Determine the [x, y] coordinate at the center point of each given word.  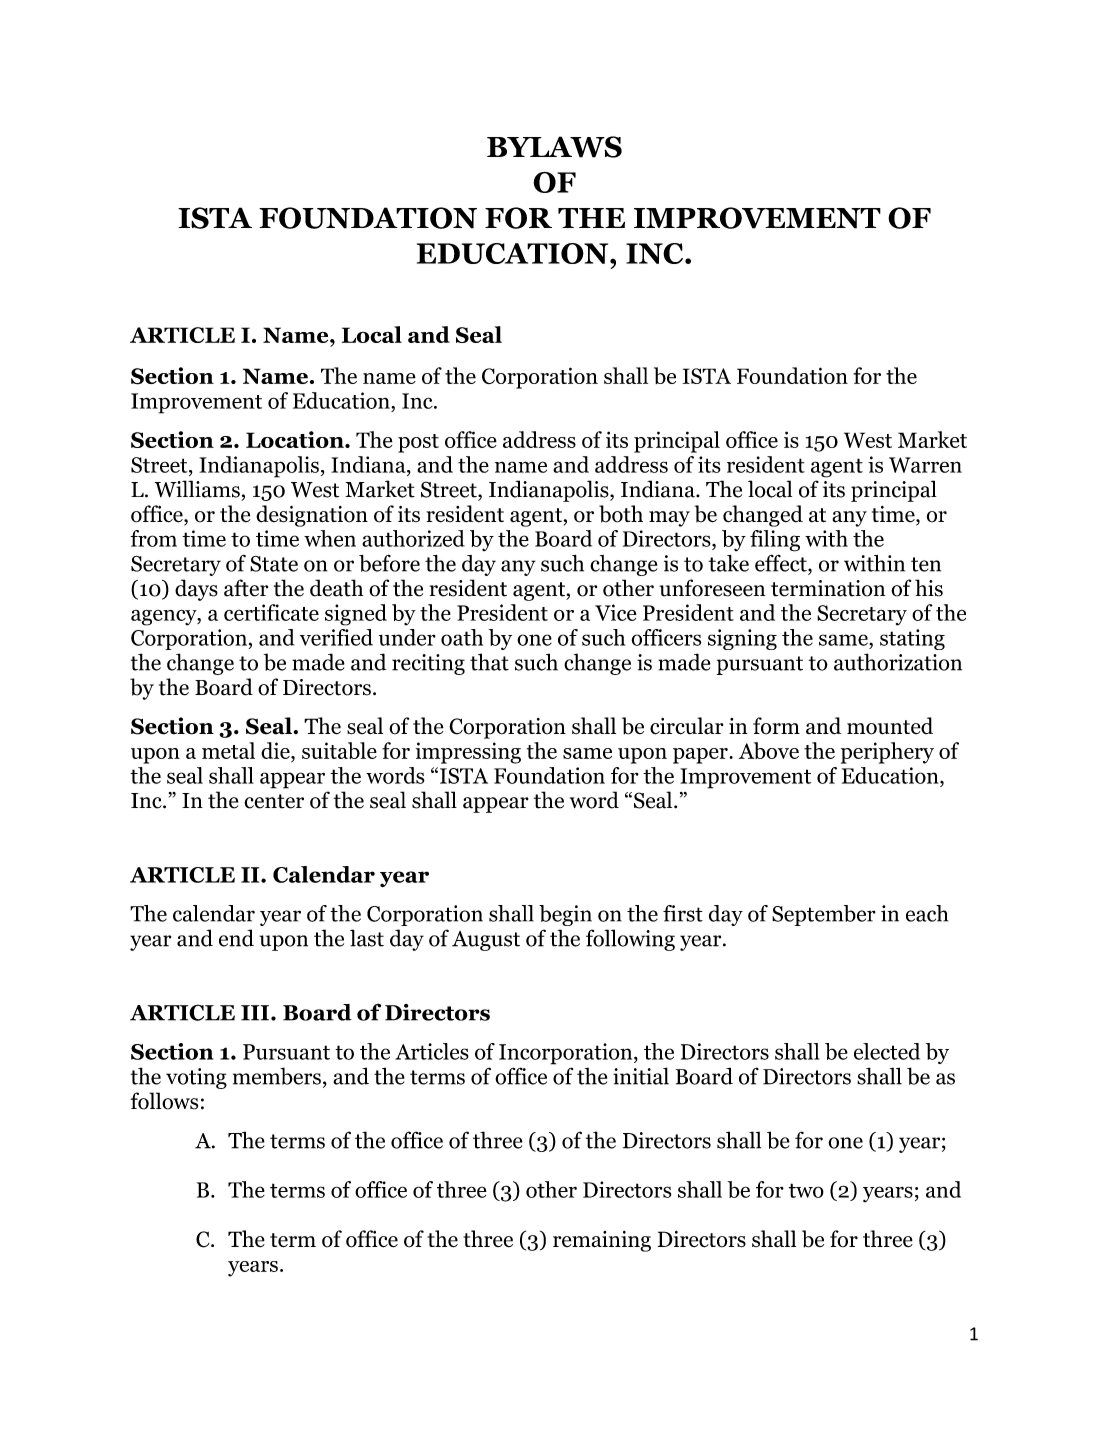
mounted [890, 726]
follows [164, 1101]
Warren [925, 465]
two [806, 1190]
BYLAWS [554, 147]
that [489, 662]
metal [228, 750]
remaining [602, 1241]
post [418, 443]
